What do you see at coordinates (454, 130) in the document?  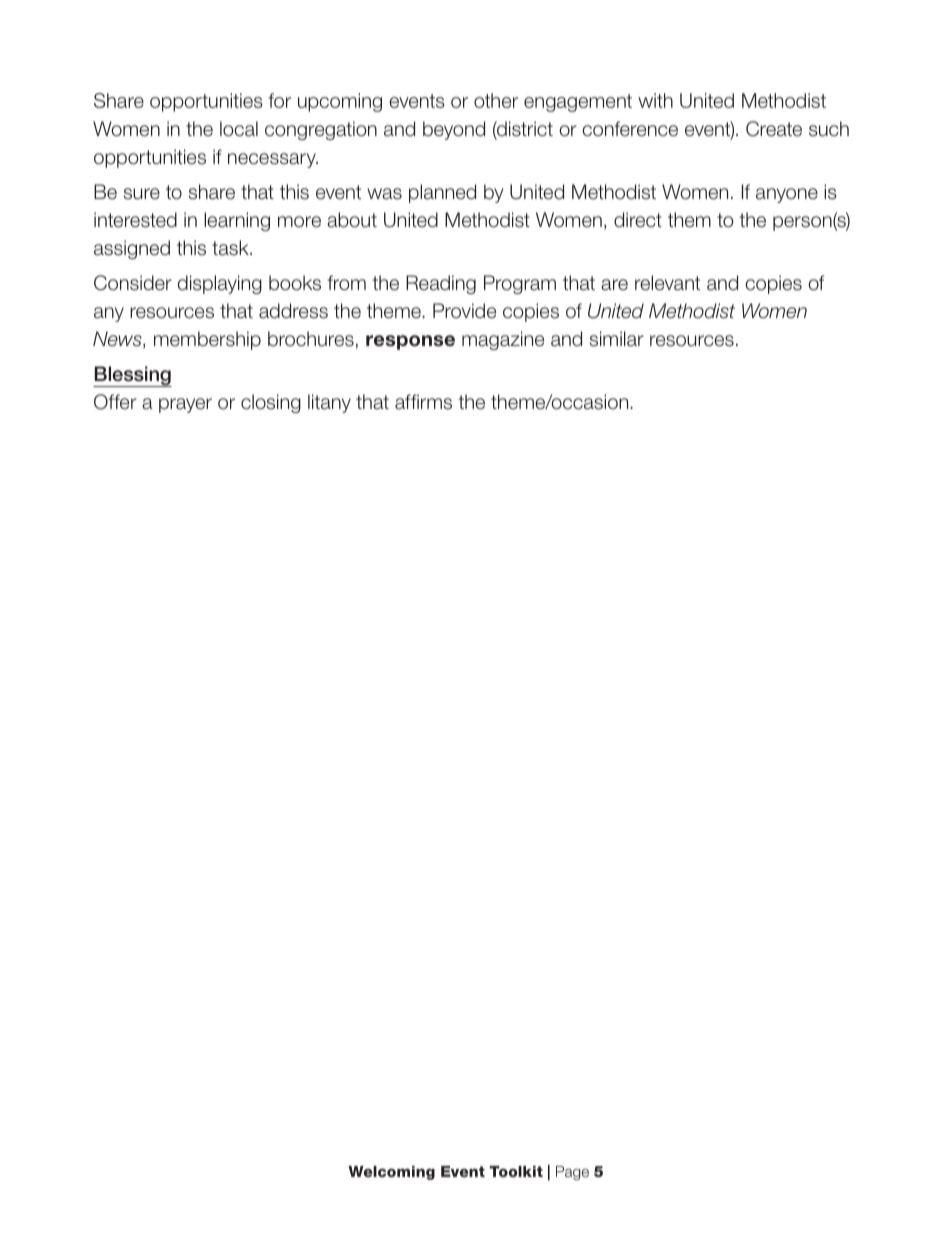 I see `beyond` at bounding box center [454, 130].
